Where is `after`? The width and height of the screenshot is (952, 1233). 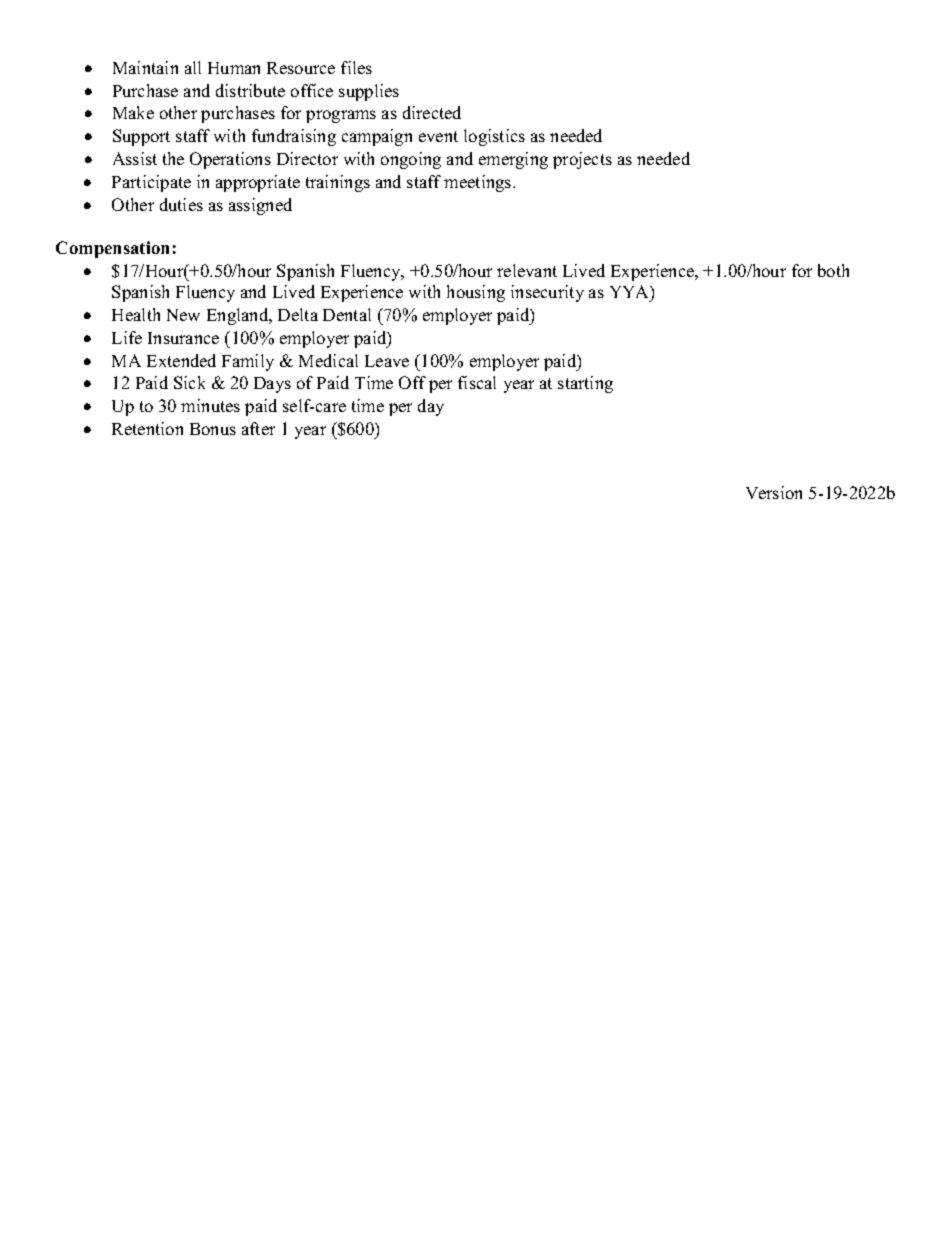 after is located at coordinates (258, 428).
